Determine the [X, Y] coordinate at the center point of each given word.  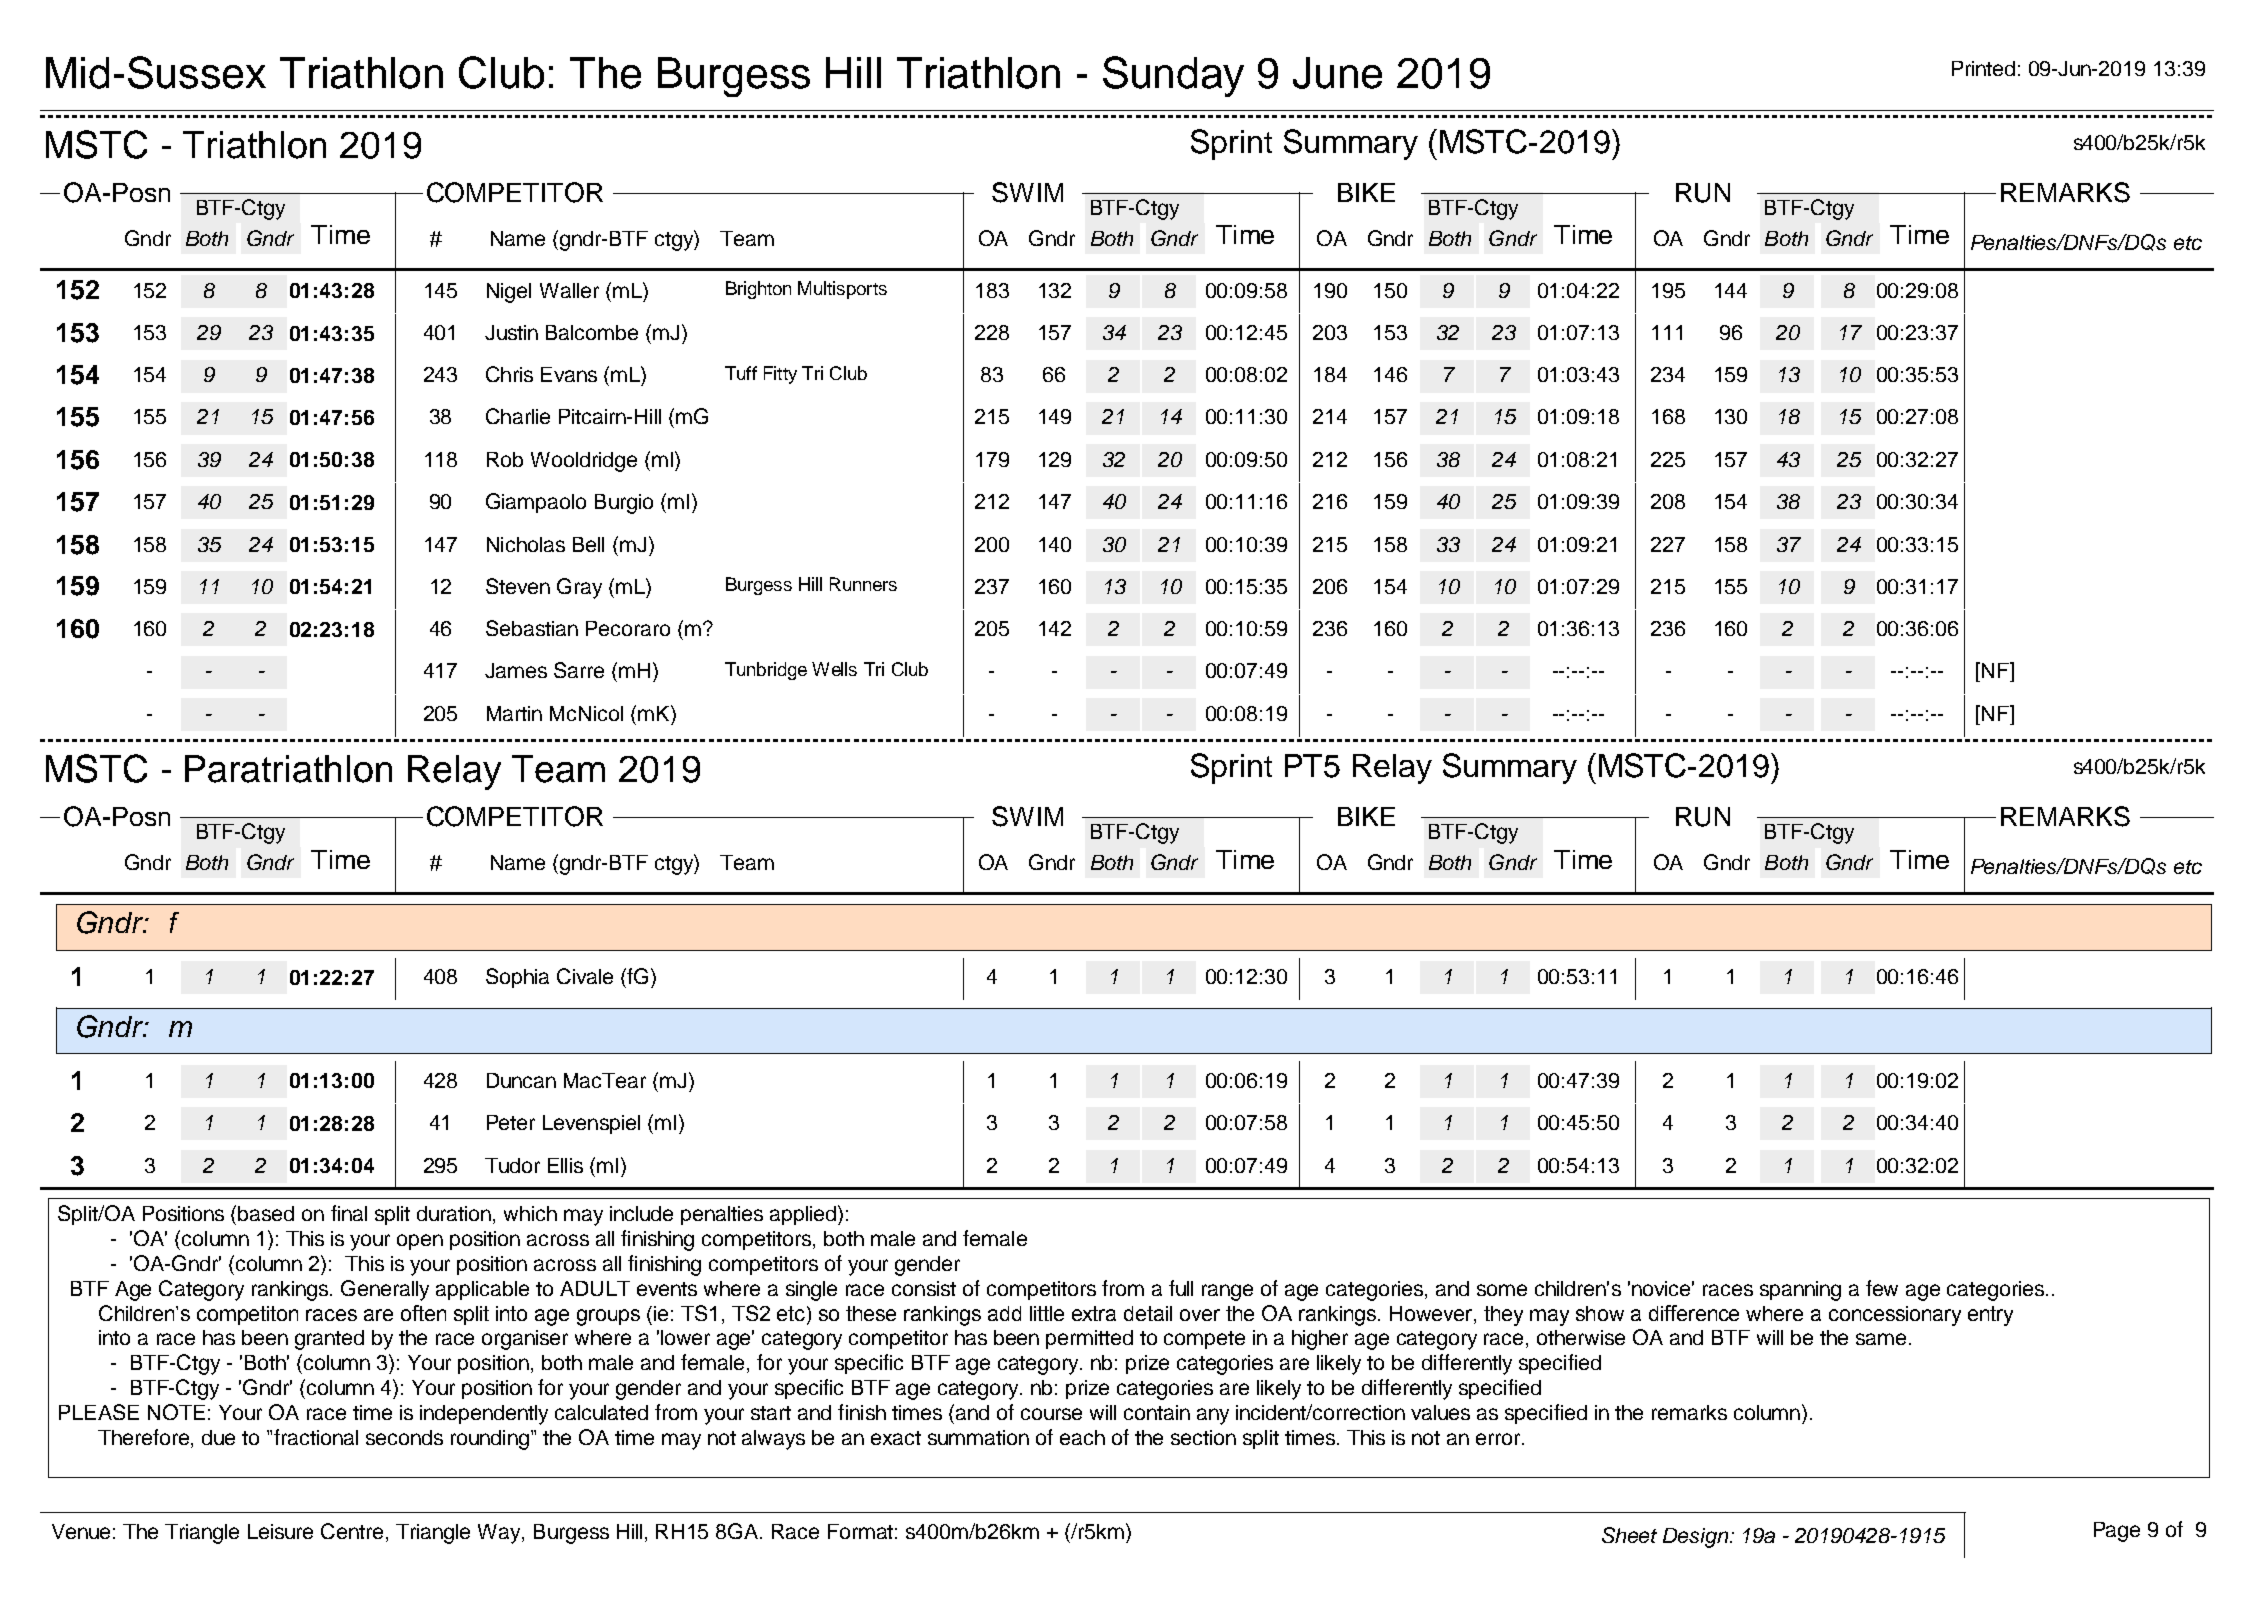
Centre [352, 1531]
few [1882, 1288]
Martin [514, 713]
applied [804, 1215]
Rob [505, 459]
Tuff [741, 373]
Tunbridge [766, 671]
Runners [863, 584]
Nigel [509, 293]
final [349, 1213]
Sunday [1173, 76]
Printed [1983, 68]
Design [1697, 1538]
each [1082, 1437]
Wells [834, 669]
